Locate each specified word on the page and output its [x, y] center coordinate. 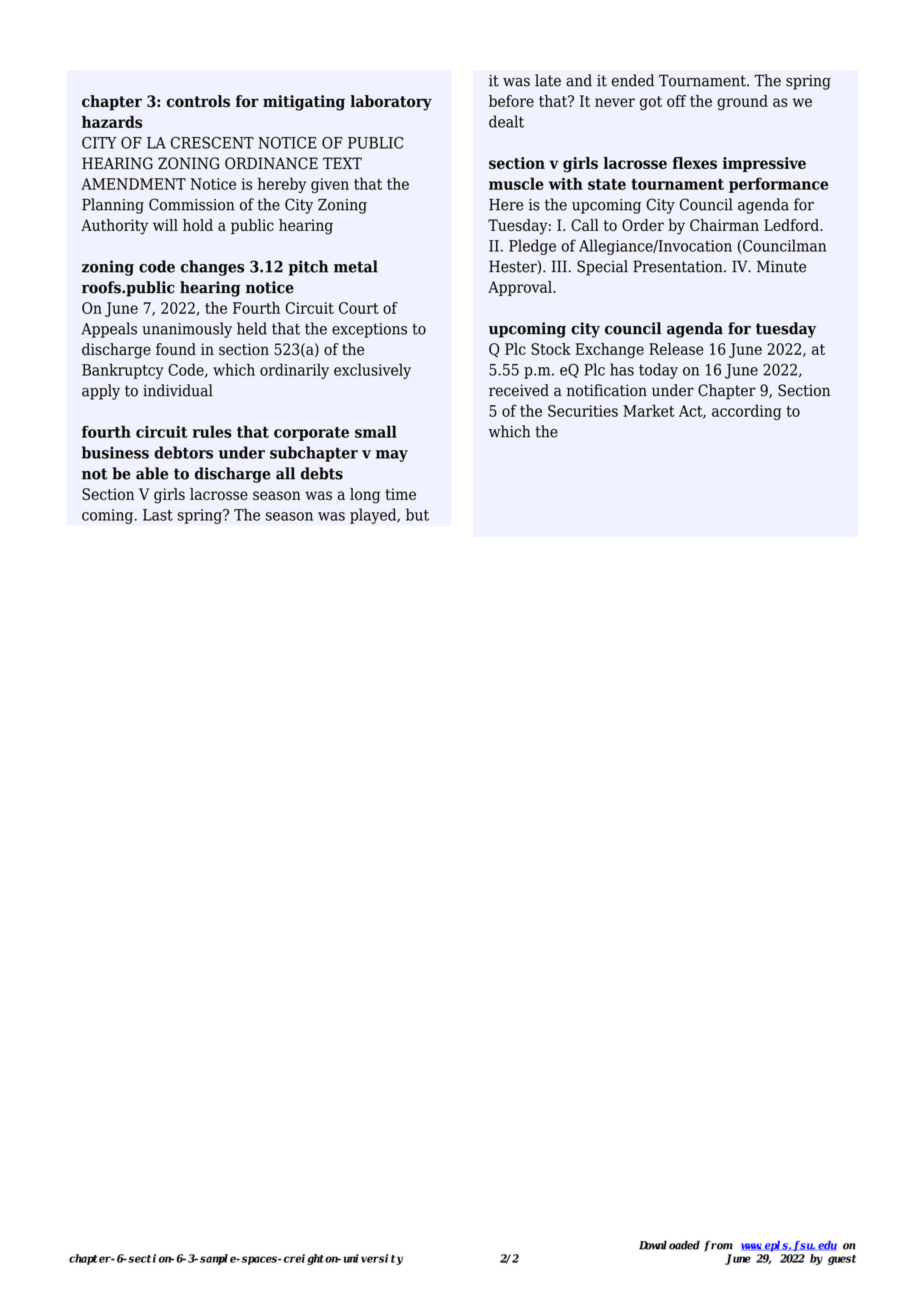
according [746, 412]
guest [842, 1260]
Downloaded [669, 1245]
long [365, 496]
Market [649, 410]
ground [742, 103]
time [400, 494]
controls [198, 101]
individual [178, 390]
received [519, 390]
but [417, 514]
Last [158, 515]
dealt [506, 121]
